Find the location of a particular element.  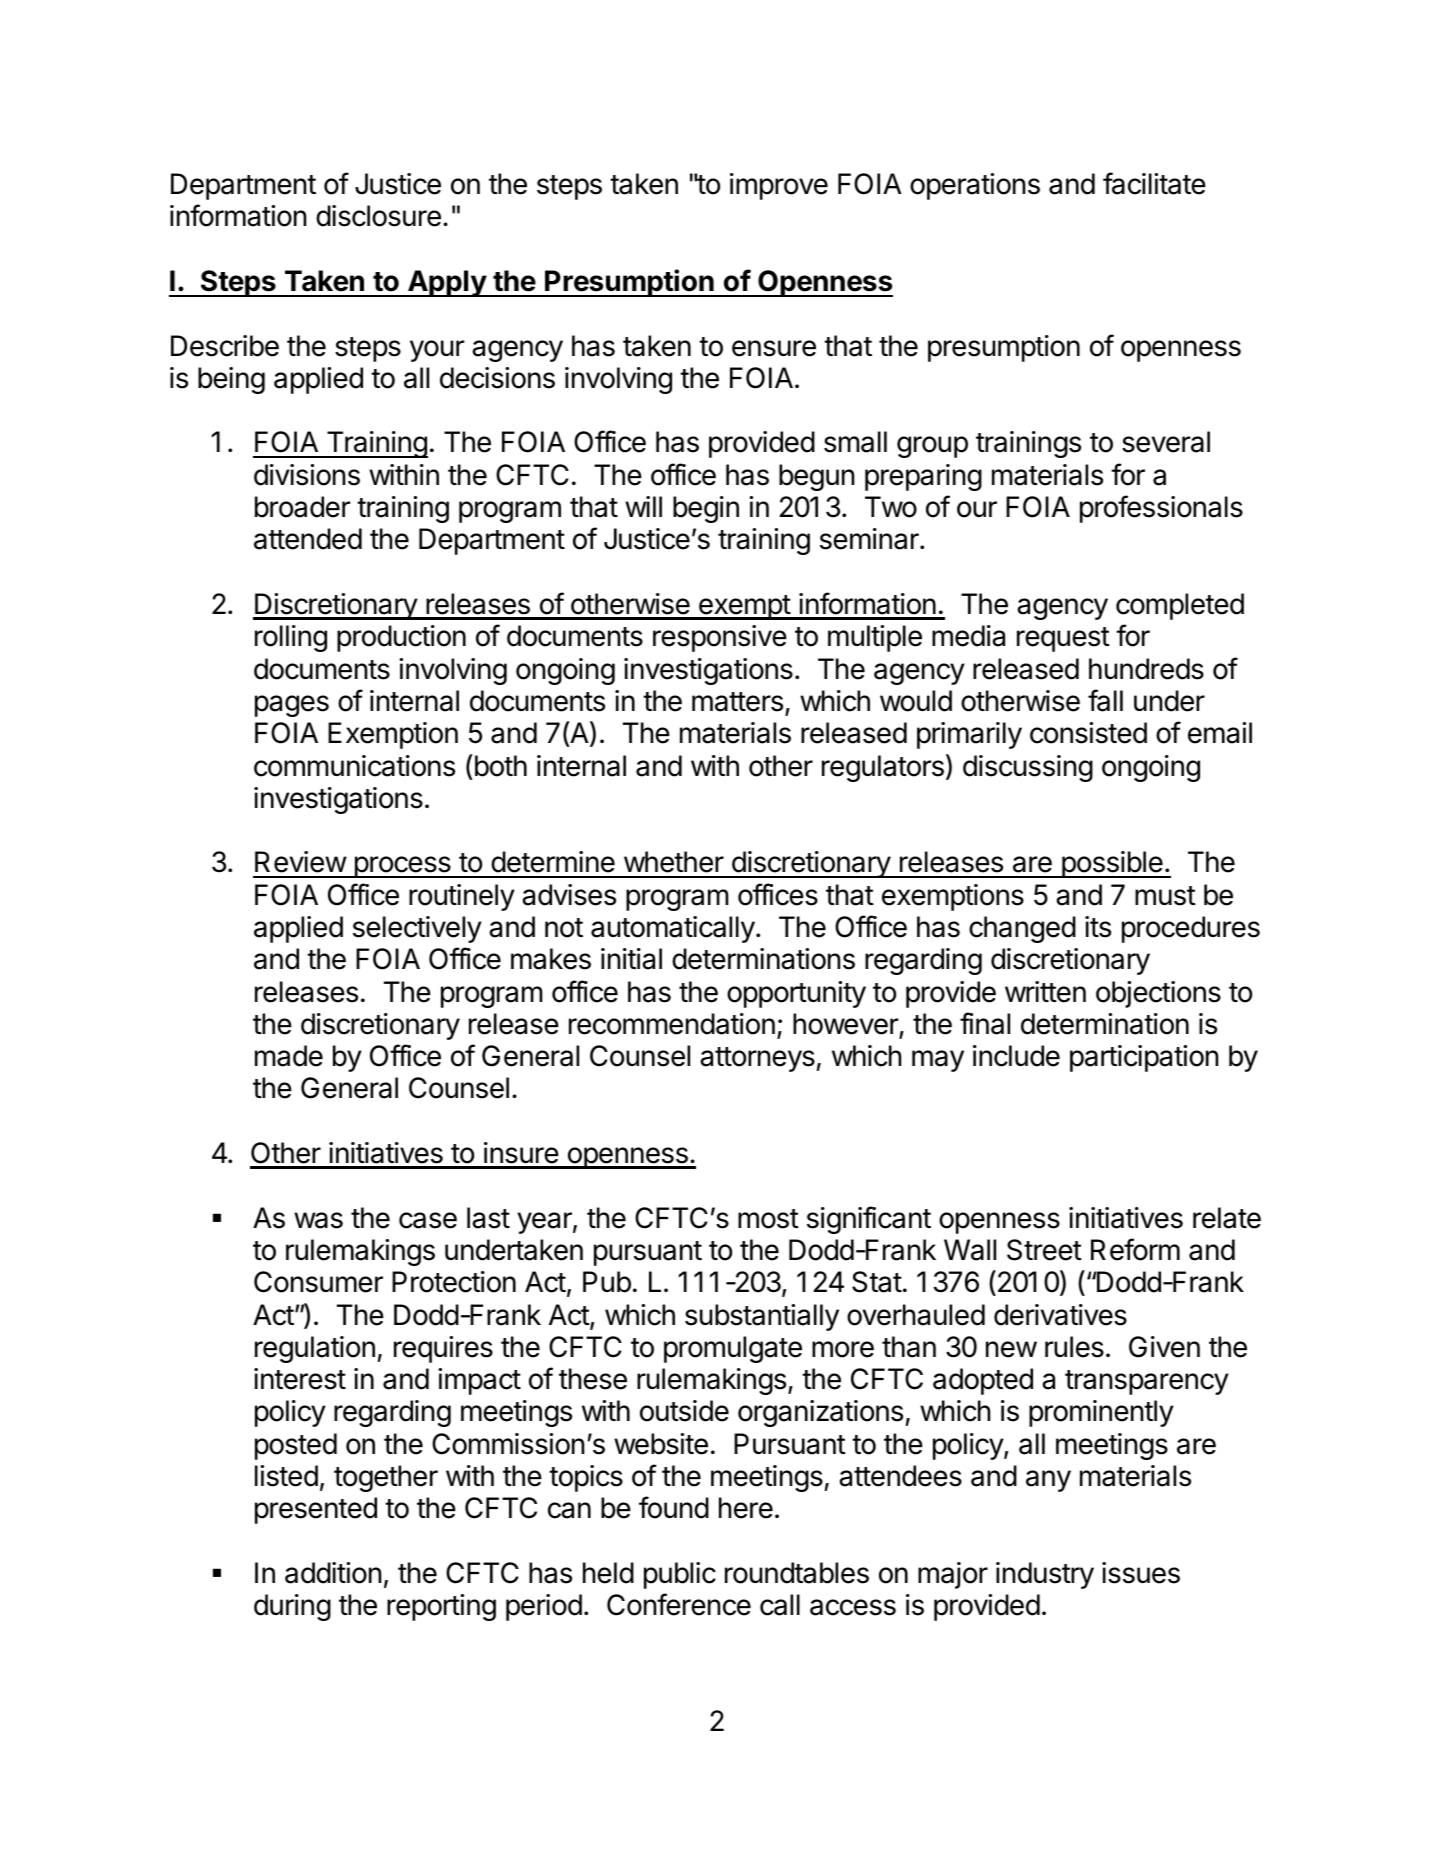

possible is located at coordinates (1112, 864).
